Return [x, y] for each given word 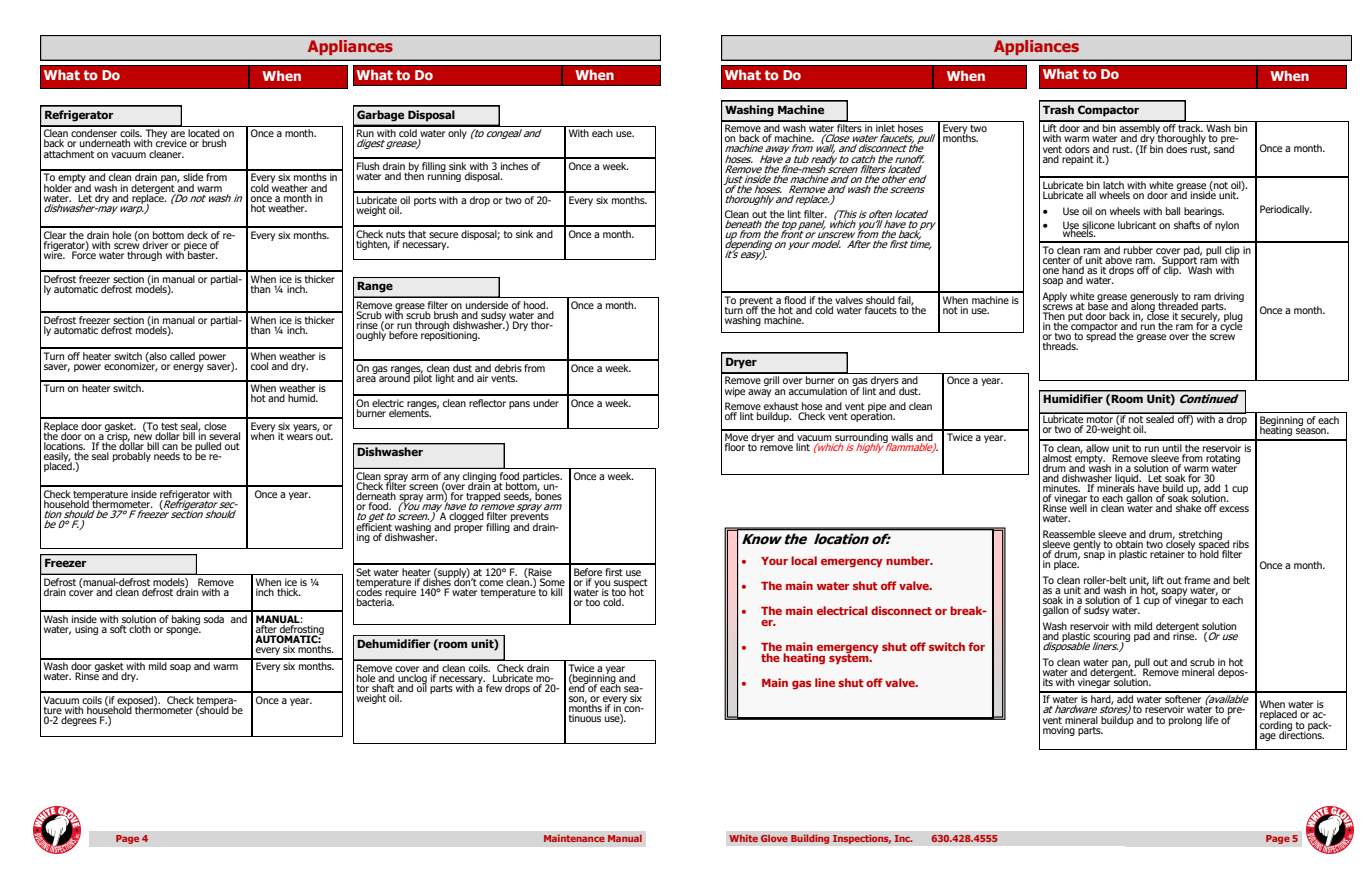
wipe [735, 392]
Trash [1058, 109]
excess [1234, 509]
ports [425, 201]
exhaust [782, 407]
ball [1173, 211]
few [494, 688]
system [850, 658]
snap [1094, 556]
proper [468, 529]
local [804, 560]
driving [1229, 298]
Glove [774, 838]
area [366, 379]
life [1212, 720]
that [417, 234]
